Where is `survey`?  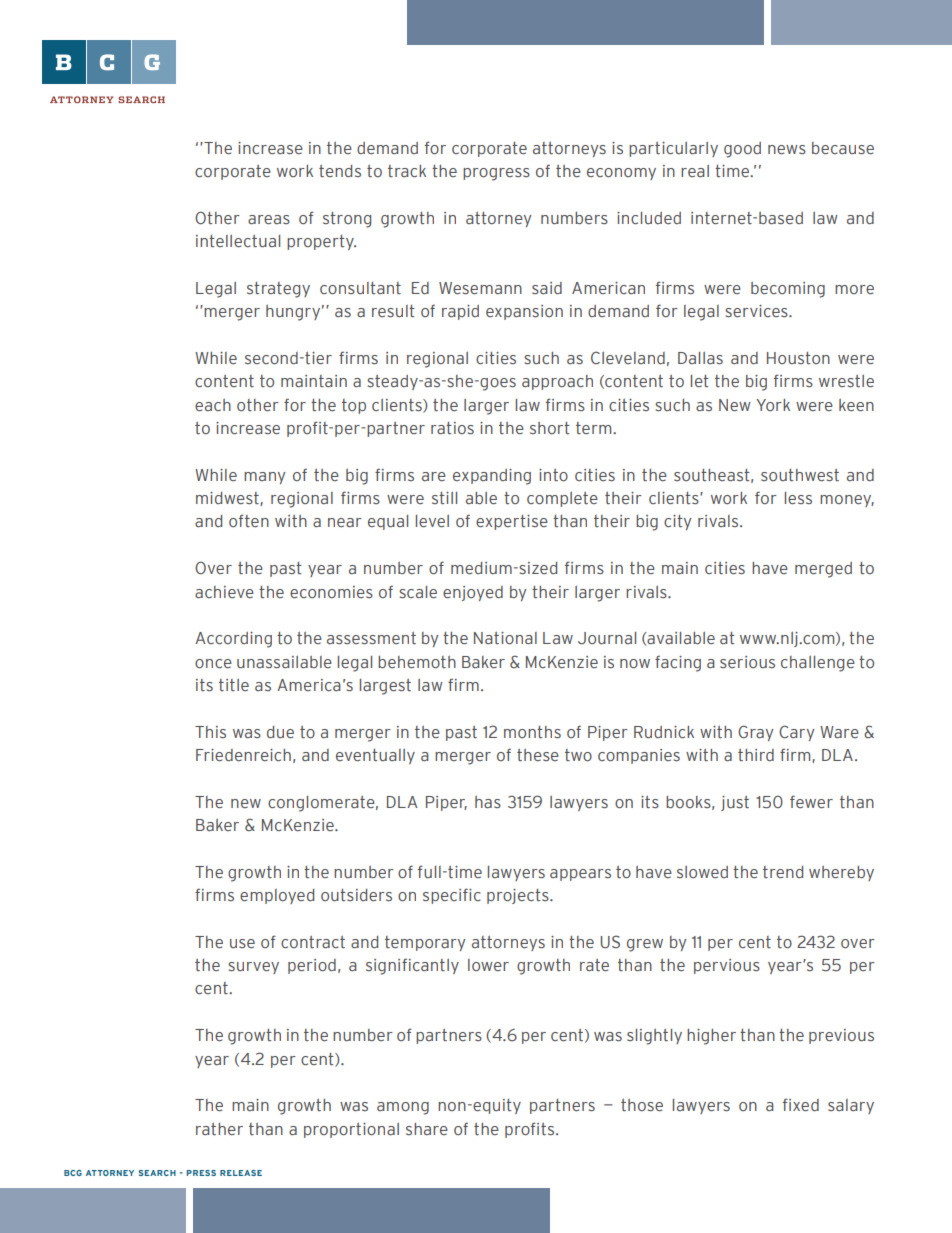 survey is located at coordinates (253, 968).
